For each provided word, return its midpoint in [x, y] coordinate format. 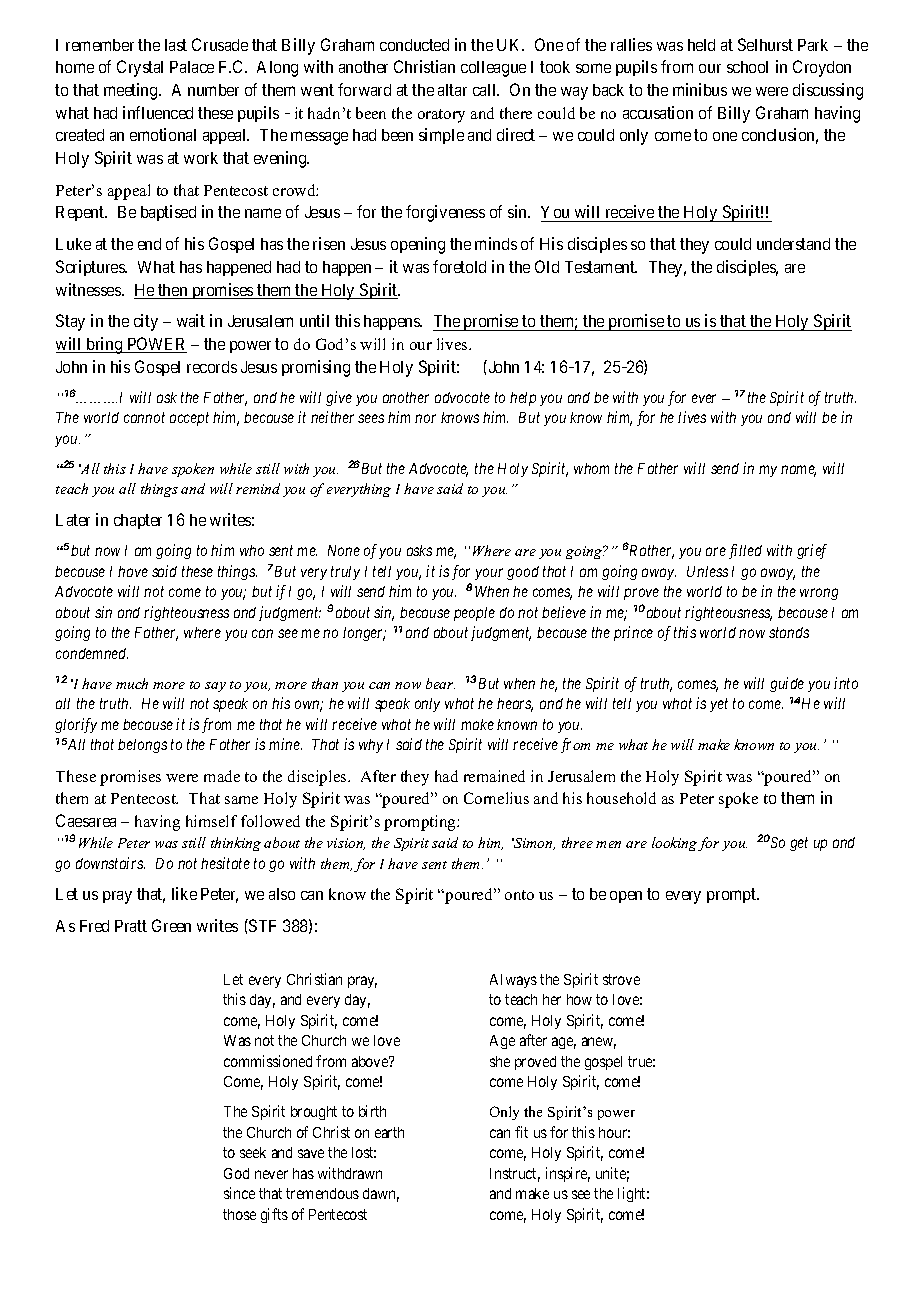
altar [452, 90]
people [474, 614]
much [132, 683]
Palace [192, 67]
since [239, 1193]
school [747, 67]
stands [789, 632]
